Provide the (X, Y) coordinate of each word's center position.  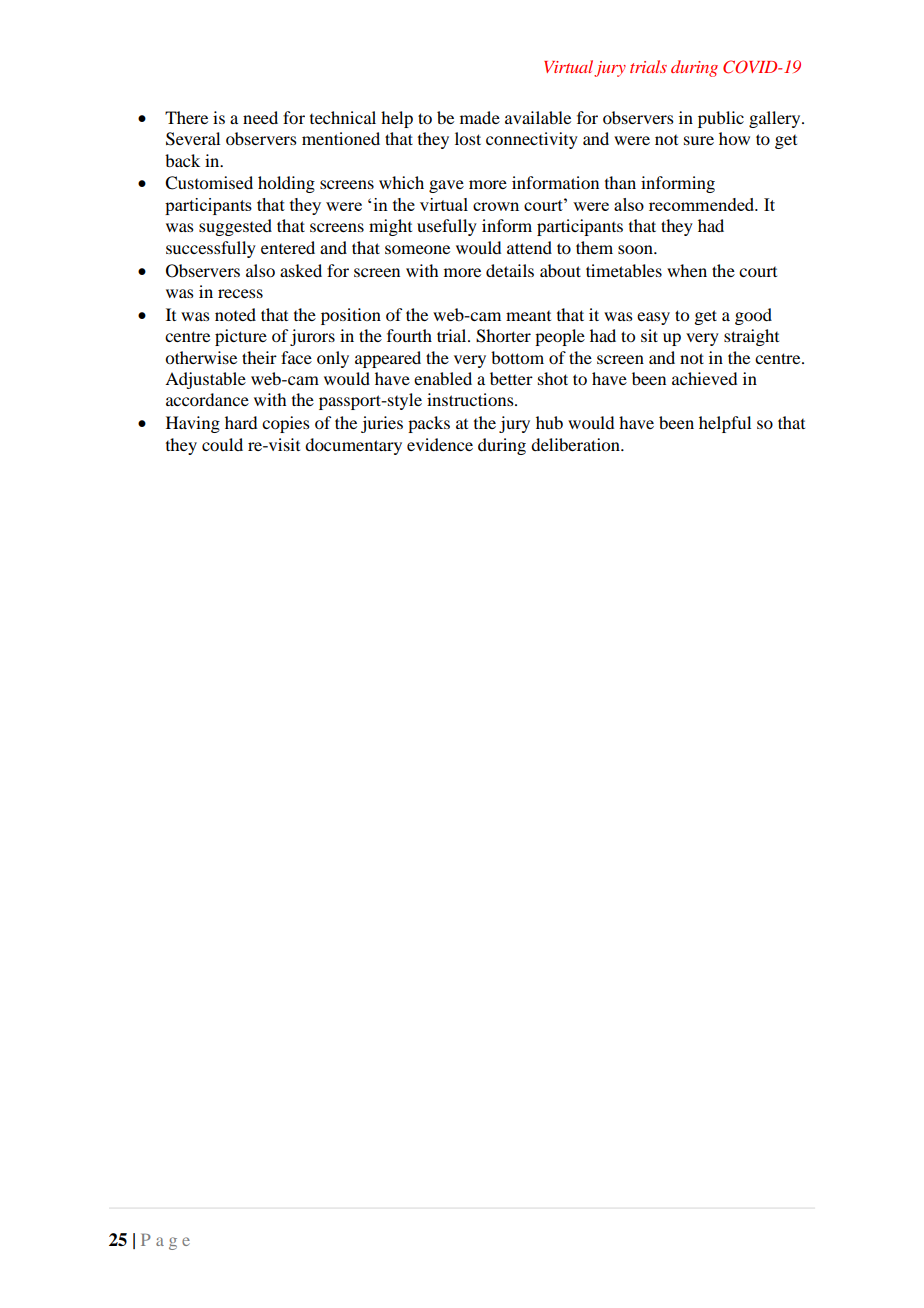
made (480, 117)
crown (496, 206)
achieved (704, 378)
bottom (517, 357)
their (259, 357)
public (721, 119)
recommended (703, 204)
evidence (440, 444)
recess (240, 293)
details (510, 270)
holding (286, 184)
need (260, 117)
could (222, 444)
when (687, 270)
